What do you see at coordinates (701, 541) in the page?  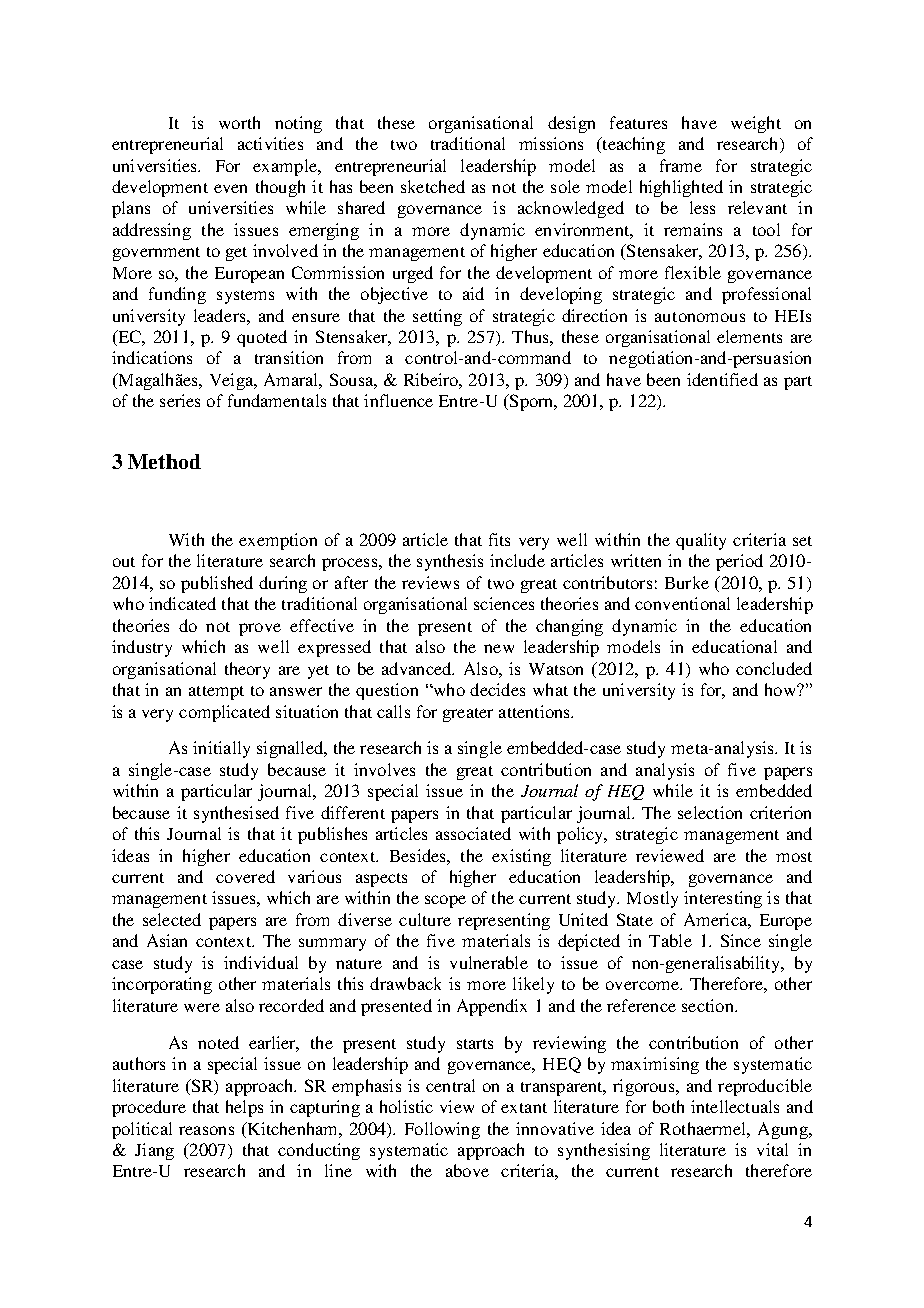 I see `quality` at bounding box center [701, 541].
